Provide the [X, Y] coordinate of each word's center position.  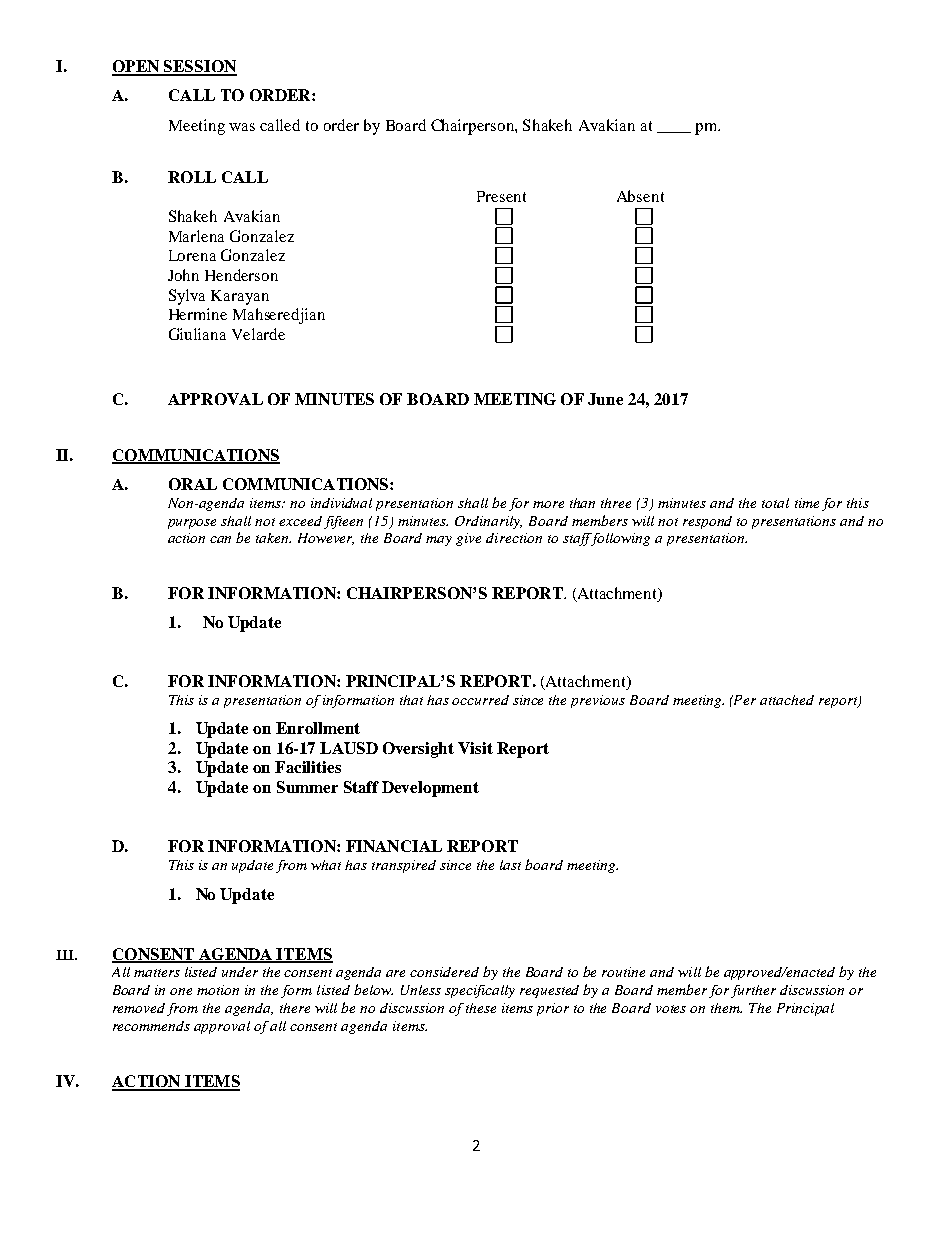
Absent [640, 196]
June [605, 399]
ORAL [193, 484]
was [242, 127]
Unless [421, 990]
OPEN [137, 67]
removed [139, 1008]
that [411, 700]
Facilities [308, 767]
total [775, 503]
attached [787, 700]
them [726, 1008]
